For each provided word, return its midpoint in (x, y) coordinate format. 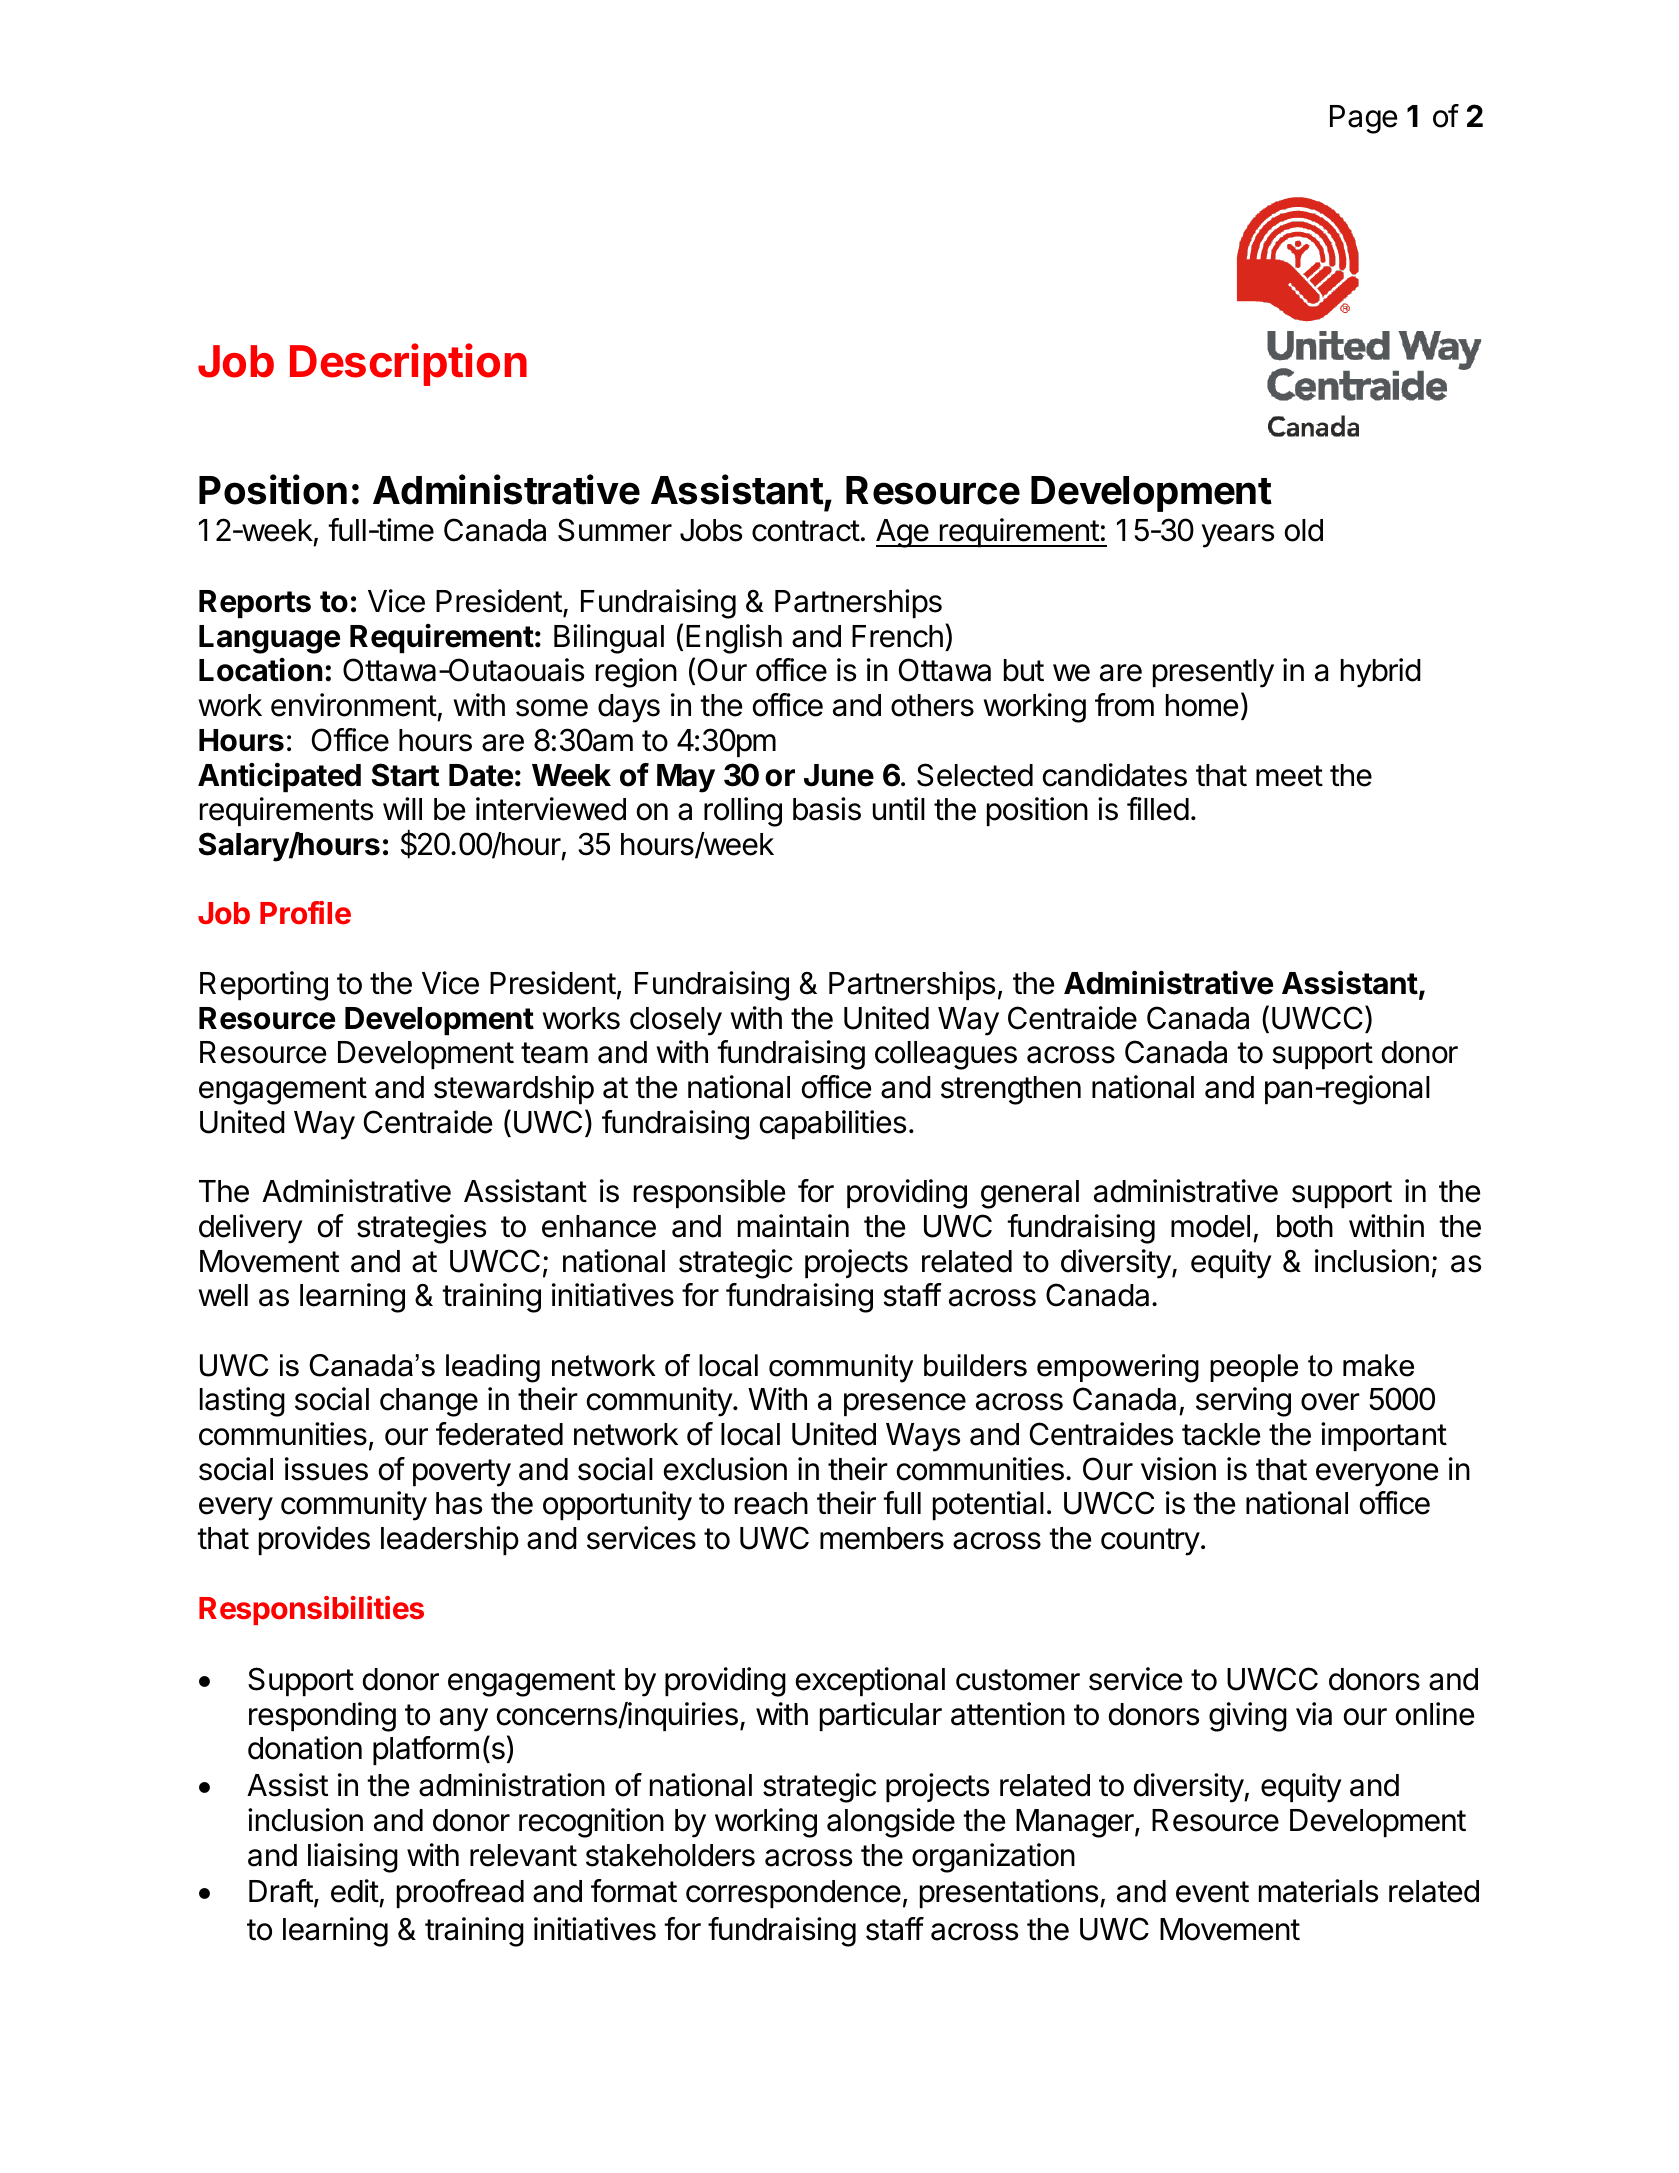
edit (355, 1891)
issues (326, 1469)
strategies (421, 1229)
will (402, 808)
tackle (1221, 1434)
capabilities (833, 1124)
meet (1289, 776)
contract (806, 531)
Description (408, 364)
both (1305, 1226)
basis (827, 809)
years (1238, 536)
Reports (255, 604)
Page (1363, 119)
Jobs (711, 530)
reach (771, 1503)
